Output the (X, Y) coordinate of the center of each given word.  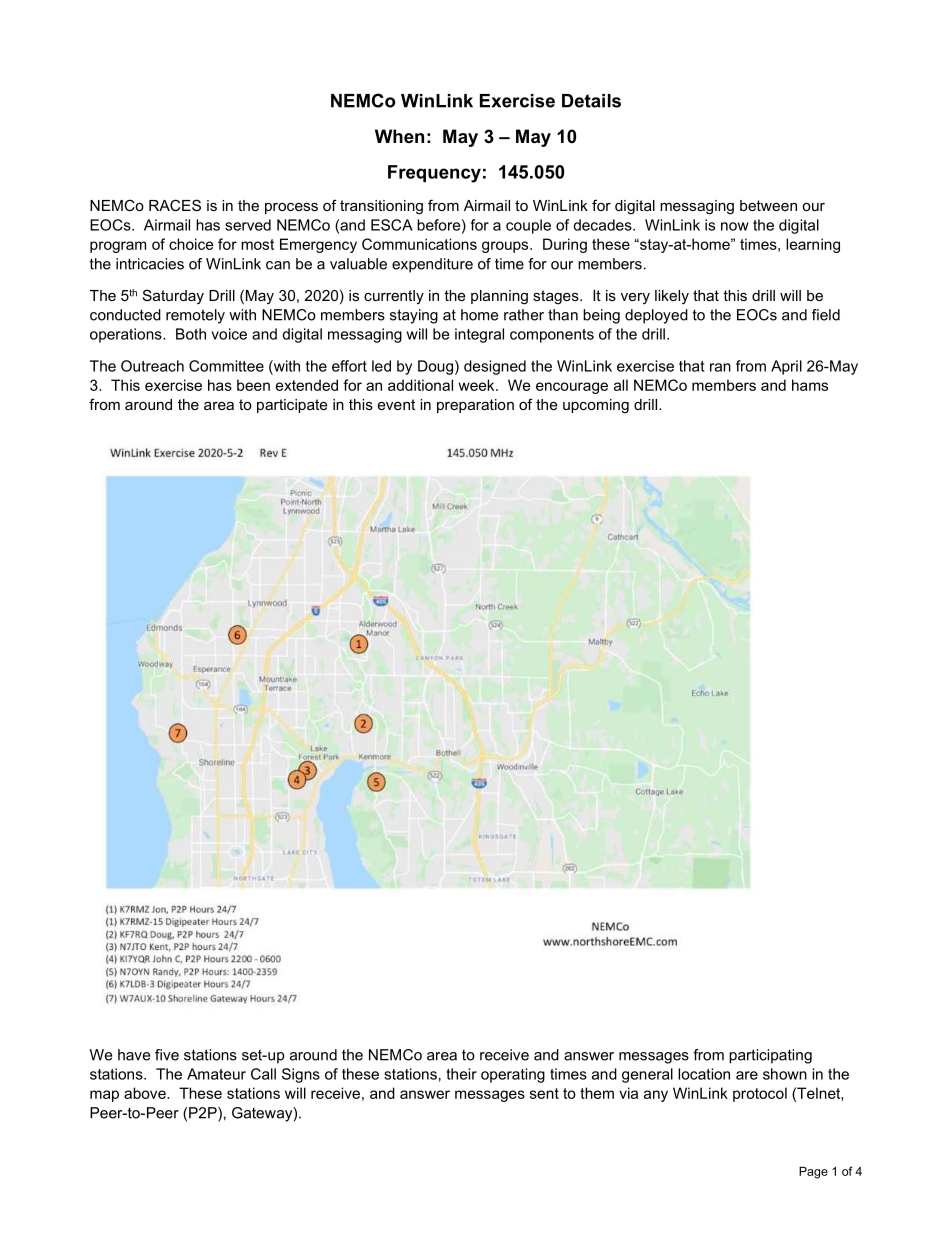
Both (191, 334)
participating (770, 1056)
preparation (475, 406)
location (704, 1074)
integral (479, 335)
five (167, 1055)
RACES (175, 205)
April (786, 367)
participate (292, 406)
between (768, 205)
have (134, 1055)
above (146, 1093)
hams (810, 385)
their (461, 1074)
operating (513, 1075)
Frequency (434, 174)
